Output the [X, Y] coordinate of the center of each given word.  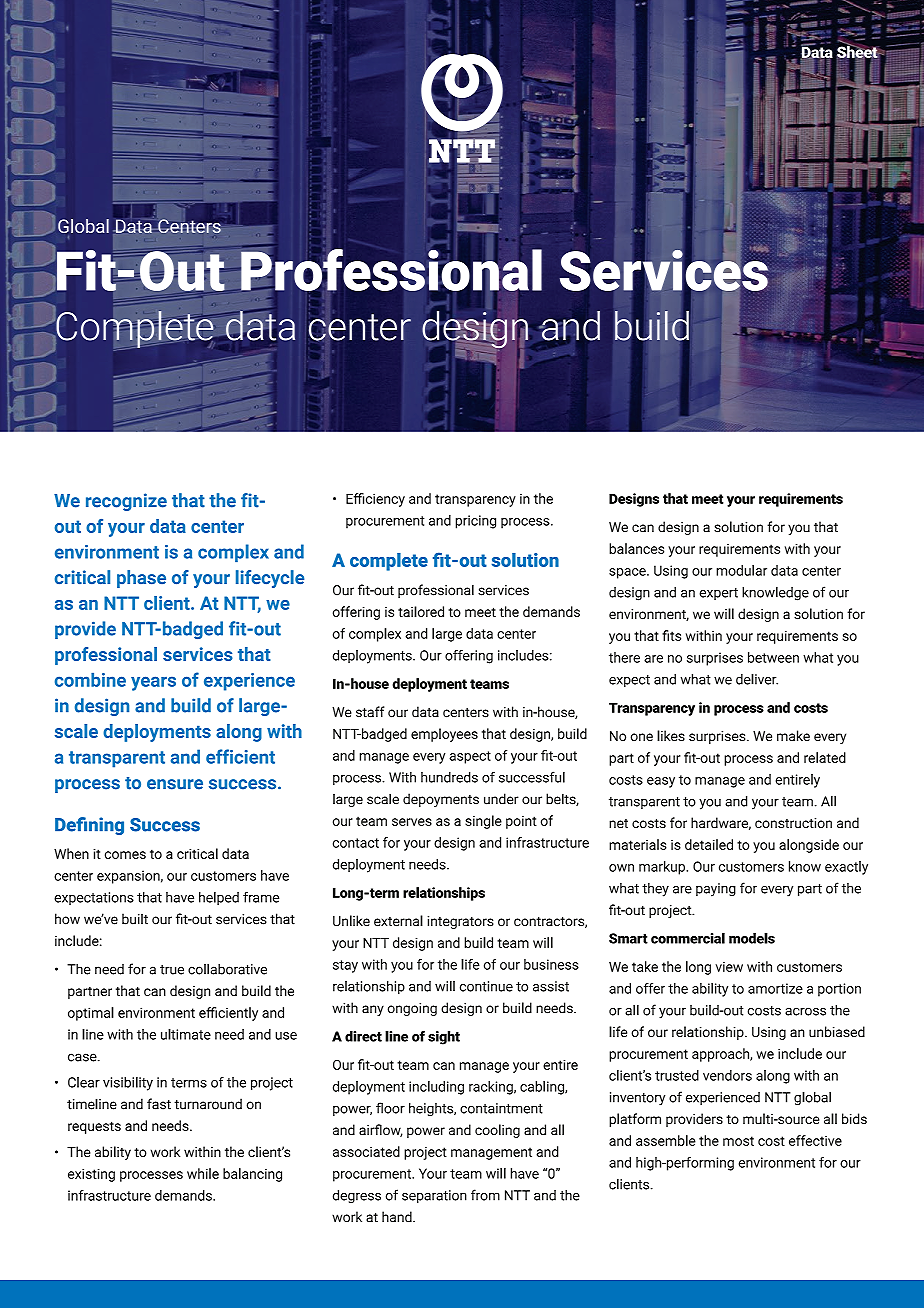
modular [741, 570]
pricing [475, 522]
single [483, 822]
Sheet [858, 52]
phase [141, 579]
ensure [175, 784]
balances [636, 548]
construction [793, 823]
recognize [126, 502]
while [203, 1173]
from [485, 1195]
